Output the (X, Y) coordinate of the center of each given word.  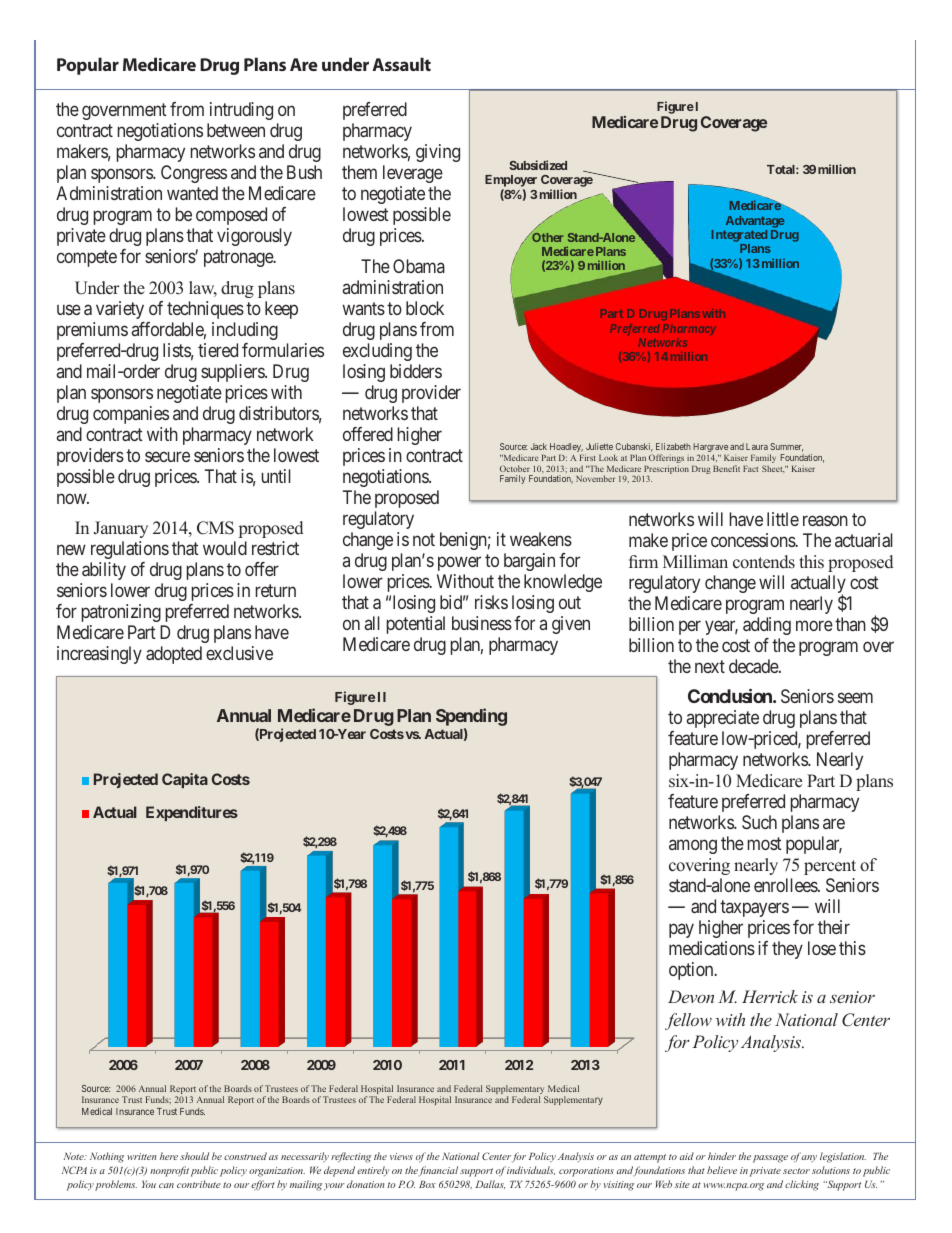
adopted (174, 655)
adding (767, 626)
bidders (416, 371)
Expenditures (192, 813)
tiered (218, 350)
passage (770, 1159)
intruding (241, 111)
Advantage (755, 222)
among (693, 847)
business (482, 623)
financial (438, 1171)
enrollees (786, 885)
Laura (757, 446)
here (169, 1156)
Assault (401, 64)
